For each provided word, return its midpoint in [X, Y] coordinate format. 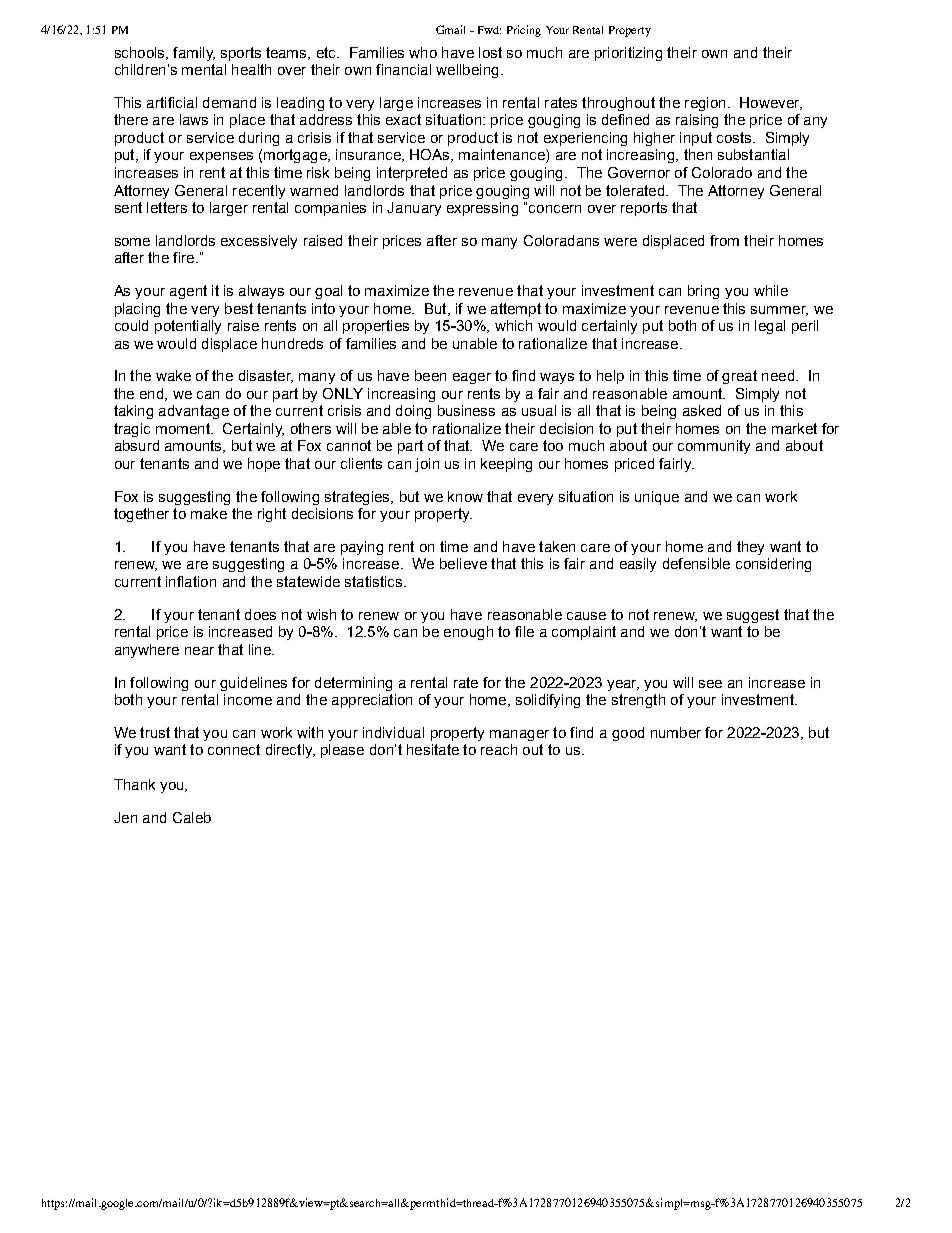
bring [703, 292]
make [209, 513]
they [750, 548]
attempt [516, 310]
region [705, 104]
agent [188, 292]
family [194, 54]
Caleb [192, 817]
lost [490, 52]
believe [463, 563]
